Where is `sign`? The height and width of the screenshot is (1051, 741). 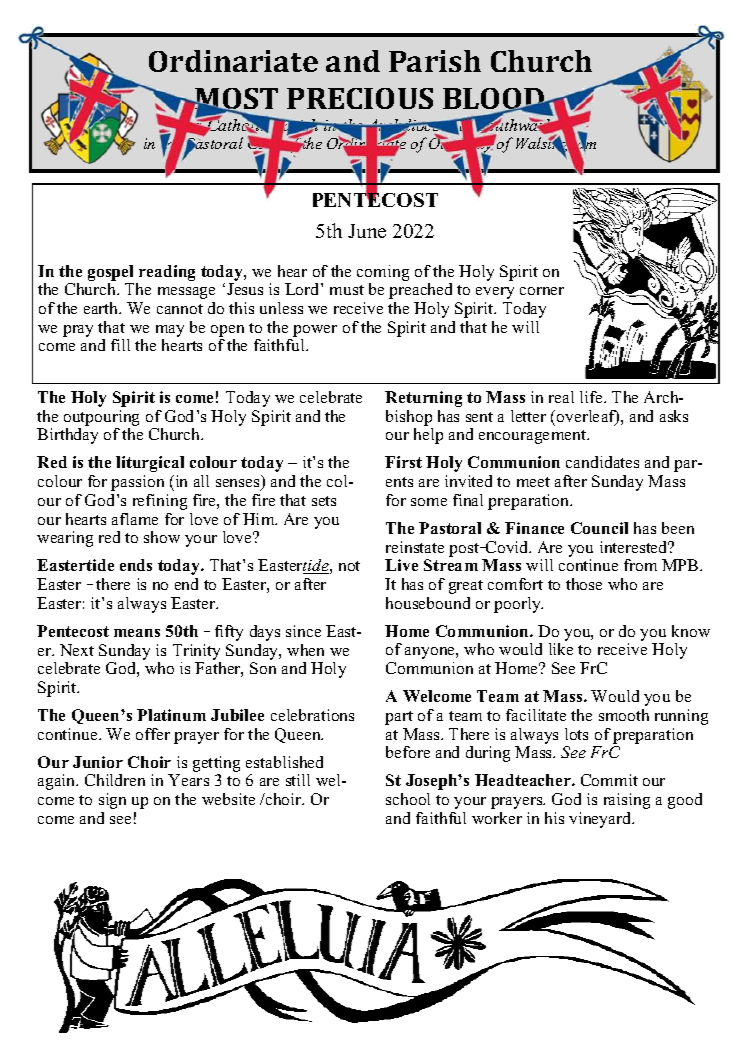
sign is located at coordinates (112, 801).
